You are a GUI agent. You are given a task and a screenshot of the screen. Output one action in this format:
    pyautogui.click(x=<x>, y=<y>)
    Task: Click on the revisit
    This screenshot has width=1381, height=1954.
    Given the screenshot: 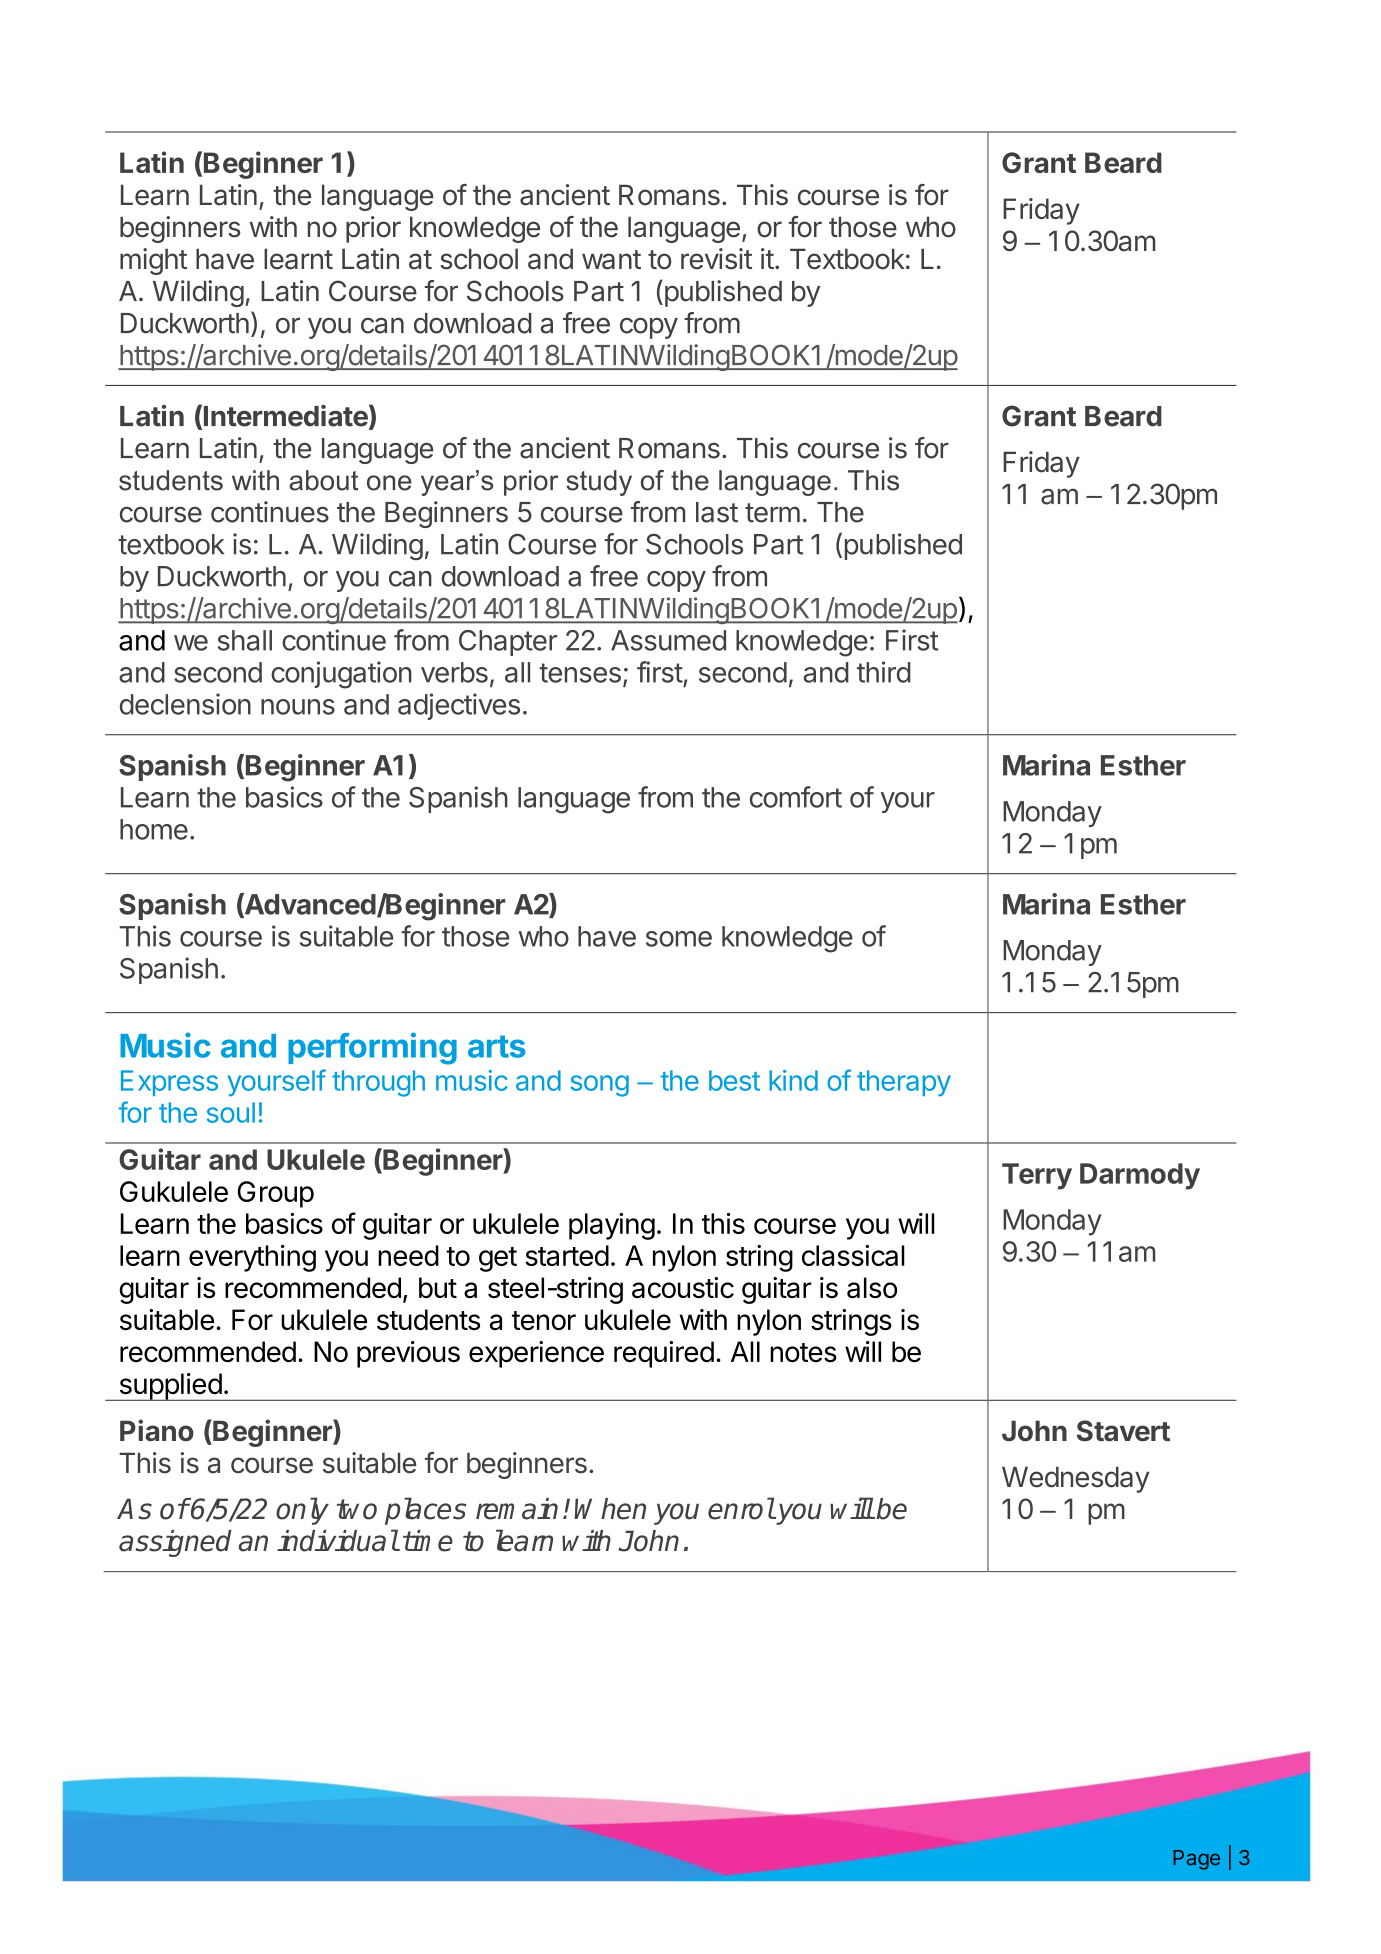 What is the action you would take?
    pyautogui.click(x=716, y=259)
